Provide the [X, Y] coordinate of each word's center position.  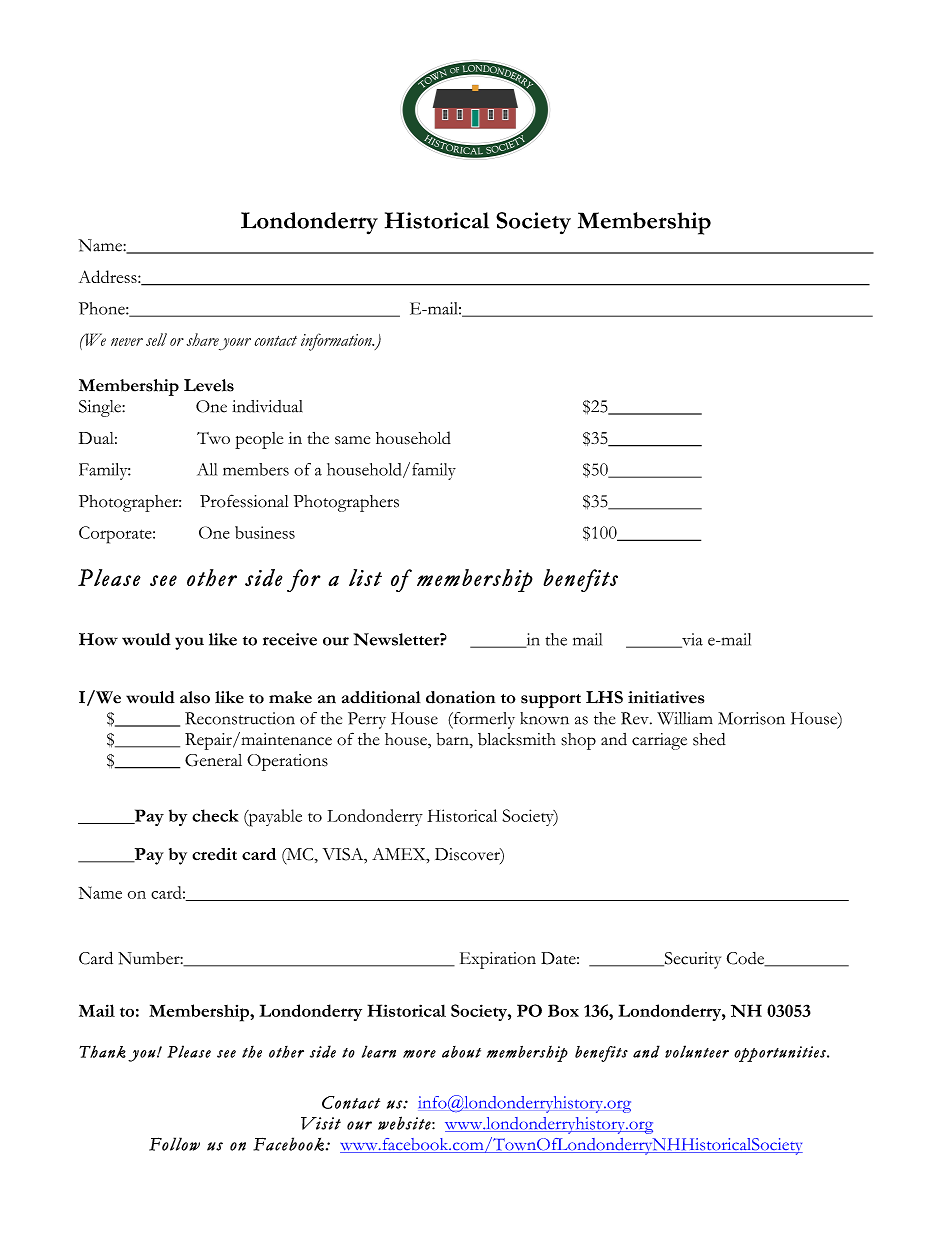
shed [709, 739]
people [259, 440]
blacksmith [517, 739]
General [213, 760]
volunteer [697, 1051]
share [203, 339]
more [419, 1054]
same [352, 440]
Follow [174, 1144]
